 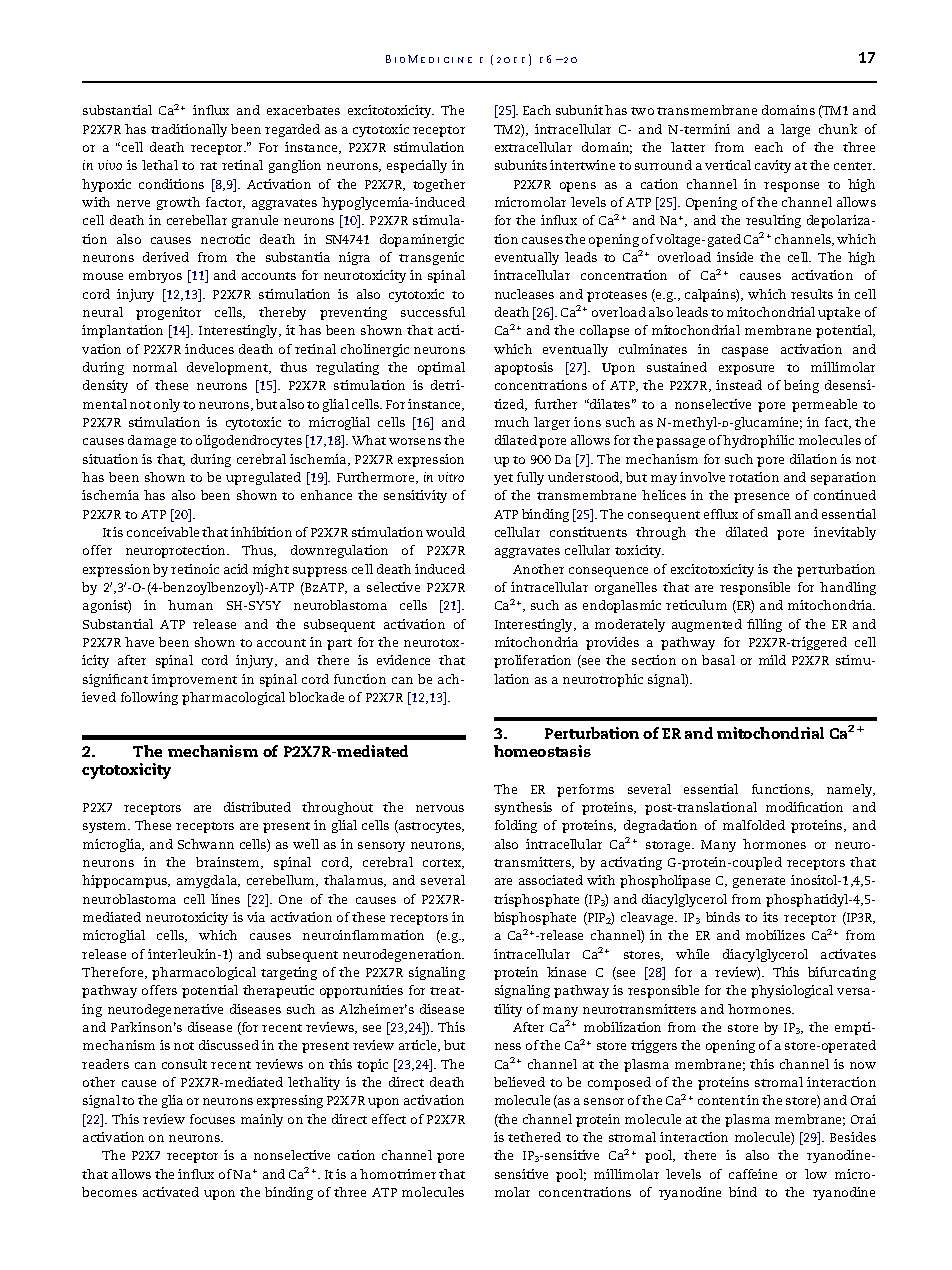 I want to click on improvement, so click(x=194, y=680).
